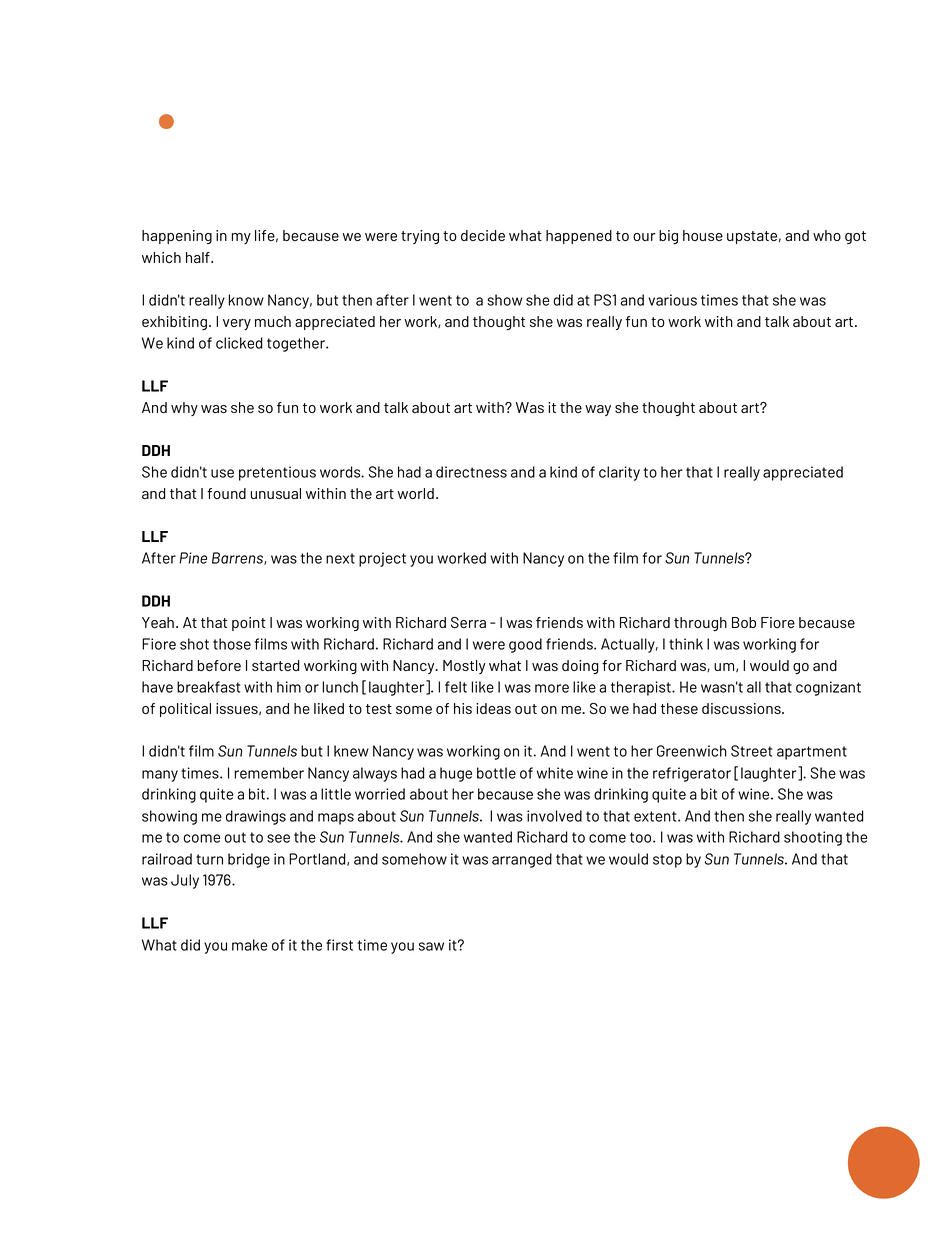 This document has height=1233, width=952. What do you see at coordinates (199, 257) in the document?
I see `half` at bounding box center [199, 257].
